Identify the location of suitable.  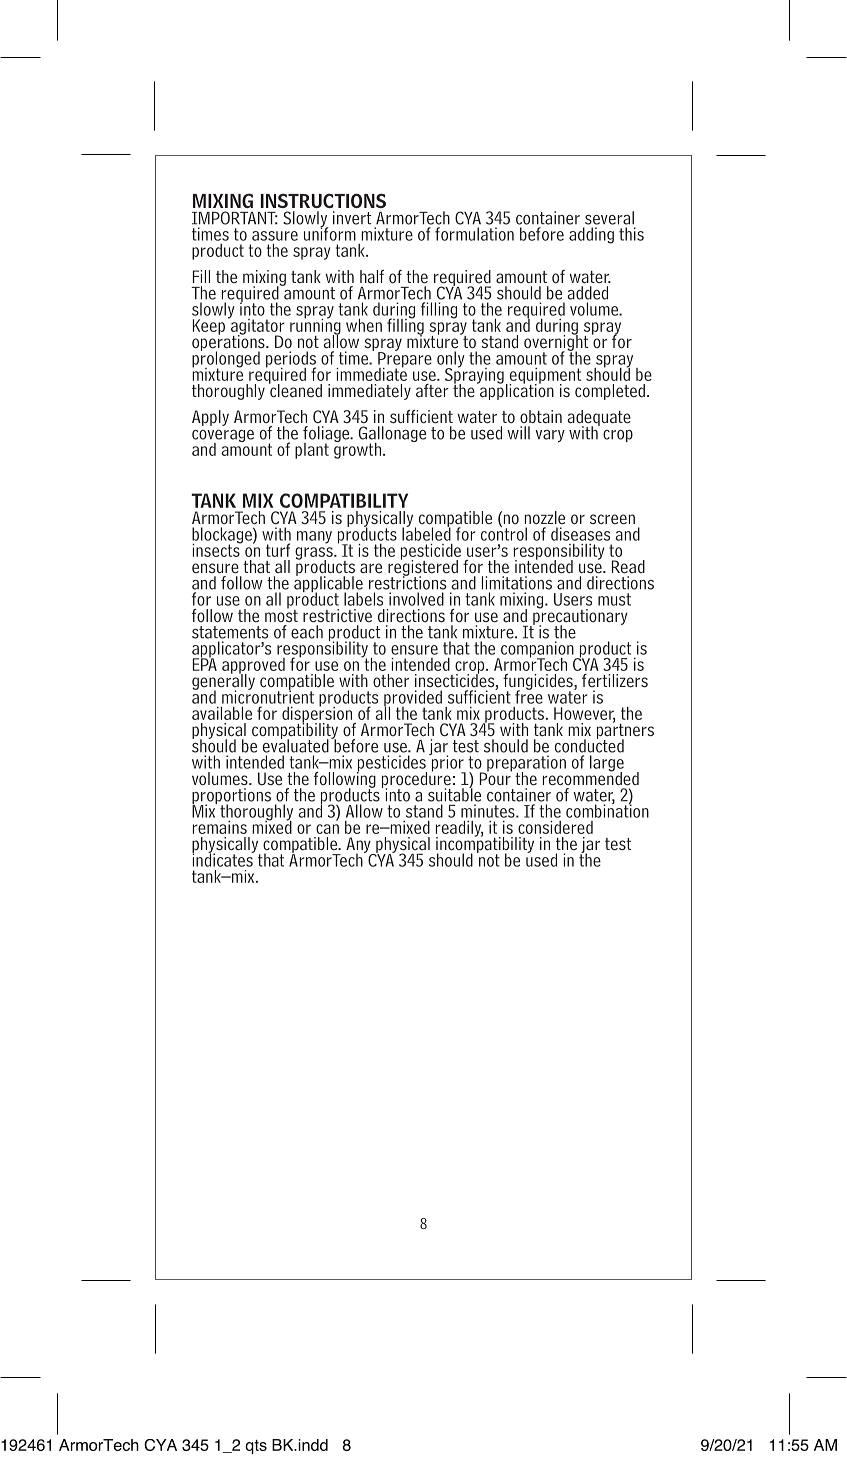
(454, 794).
